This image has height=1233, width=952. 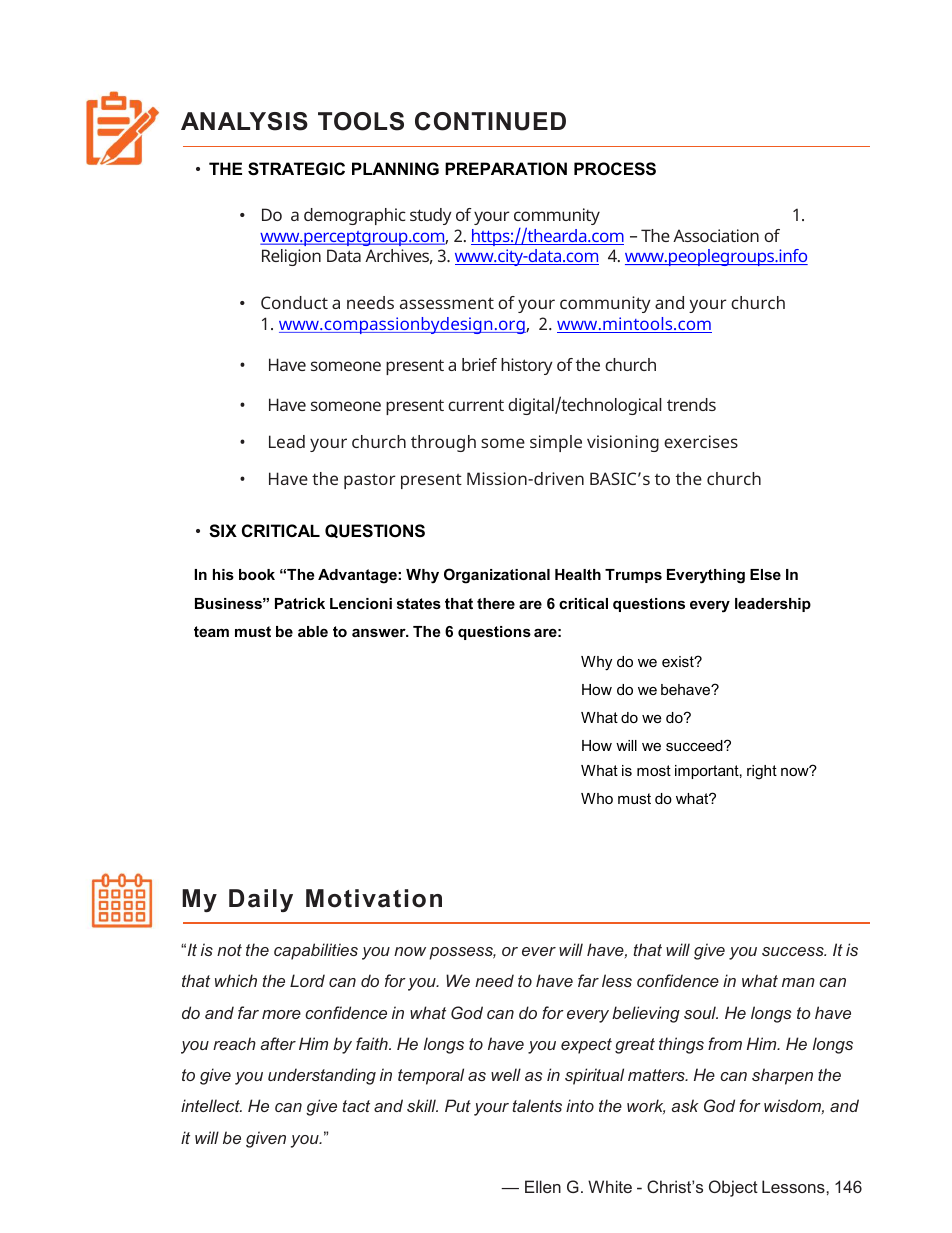 I want to click on SIX, so click(x=223, y=531).
